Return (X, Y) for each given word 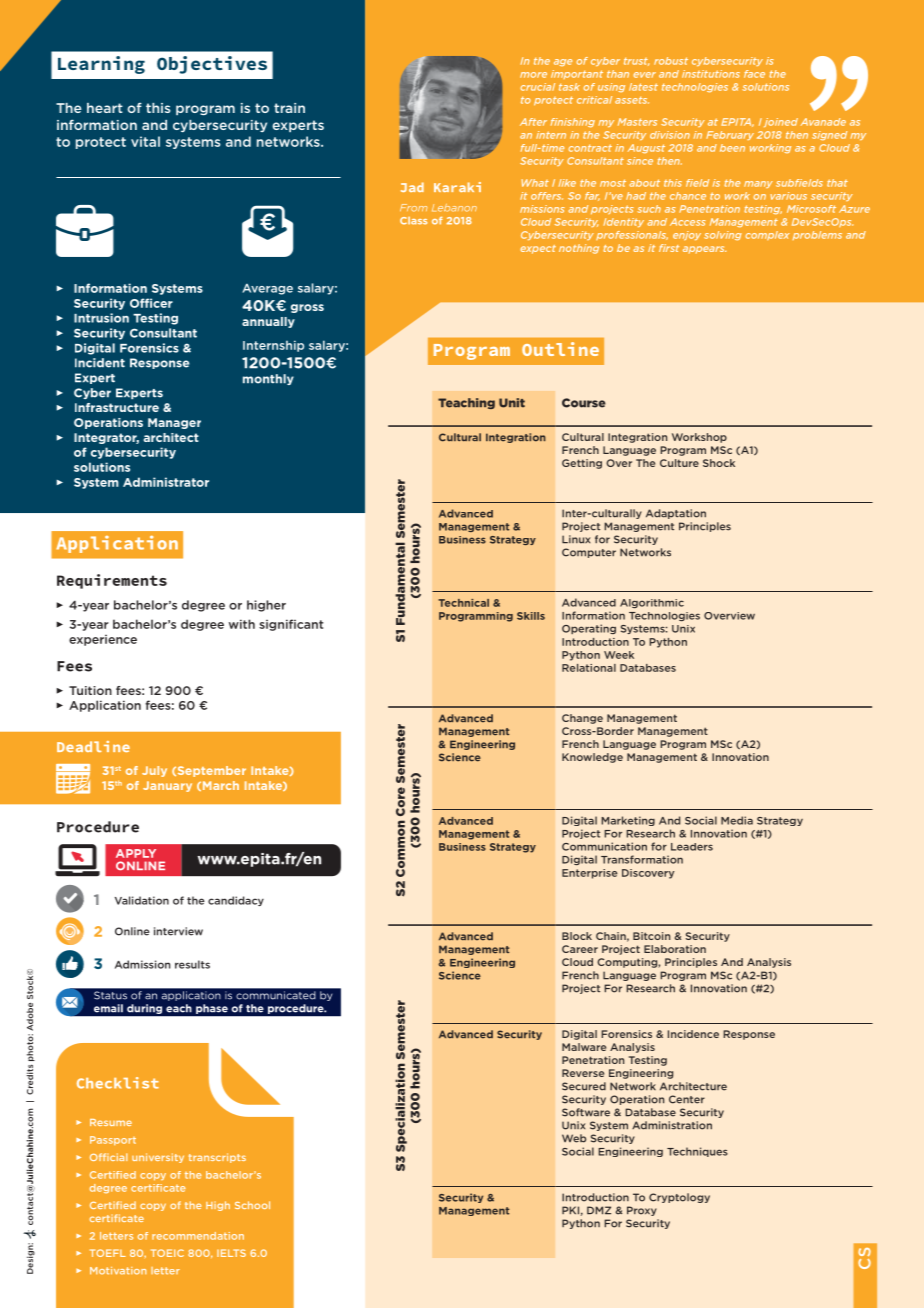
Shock (719, 463)
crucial (537, 87)
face (754, 74)
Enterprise (589, 874)
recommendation (198, 1236)
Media (737, 820)
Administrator (166, 482)
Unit (512, 403)
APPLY (136, 853)
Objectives (212, 65)
